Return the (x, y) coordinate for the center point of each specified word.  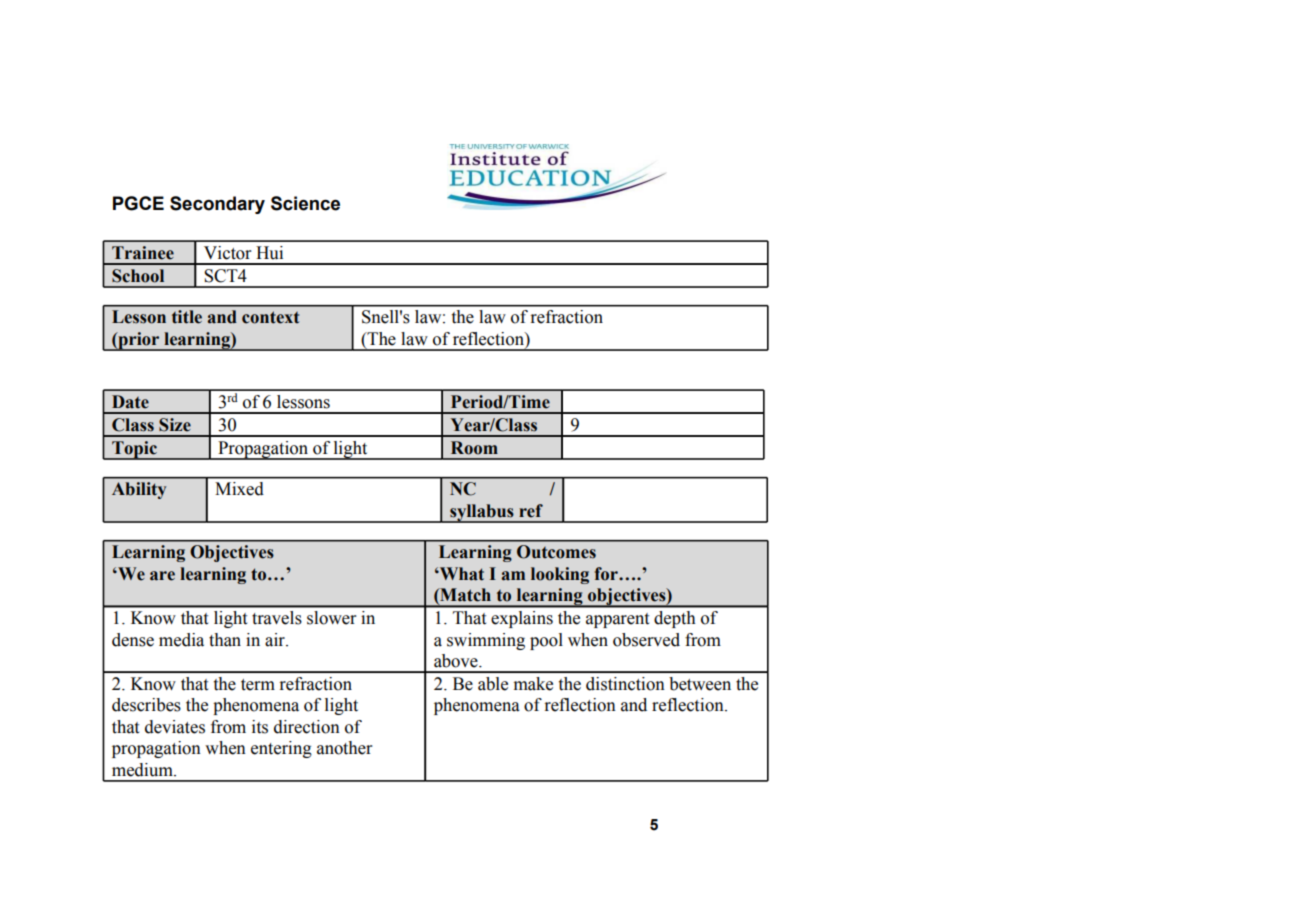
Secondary (217, 205)
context (270, 317)
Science (305, 203)
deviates (175, 727)
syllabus (482, 513)
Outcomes (556, 552)
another (345, 748)
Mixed (239, 489)
